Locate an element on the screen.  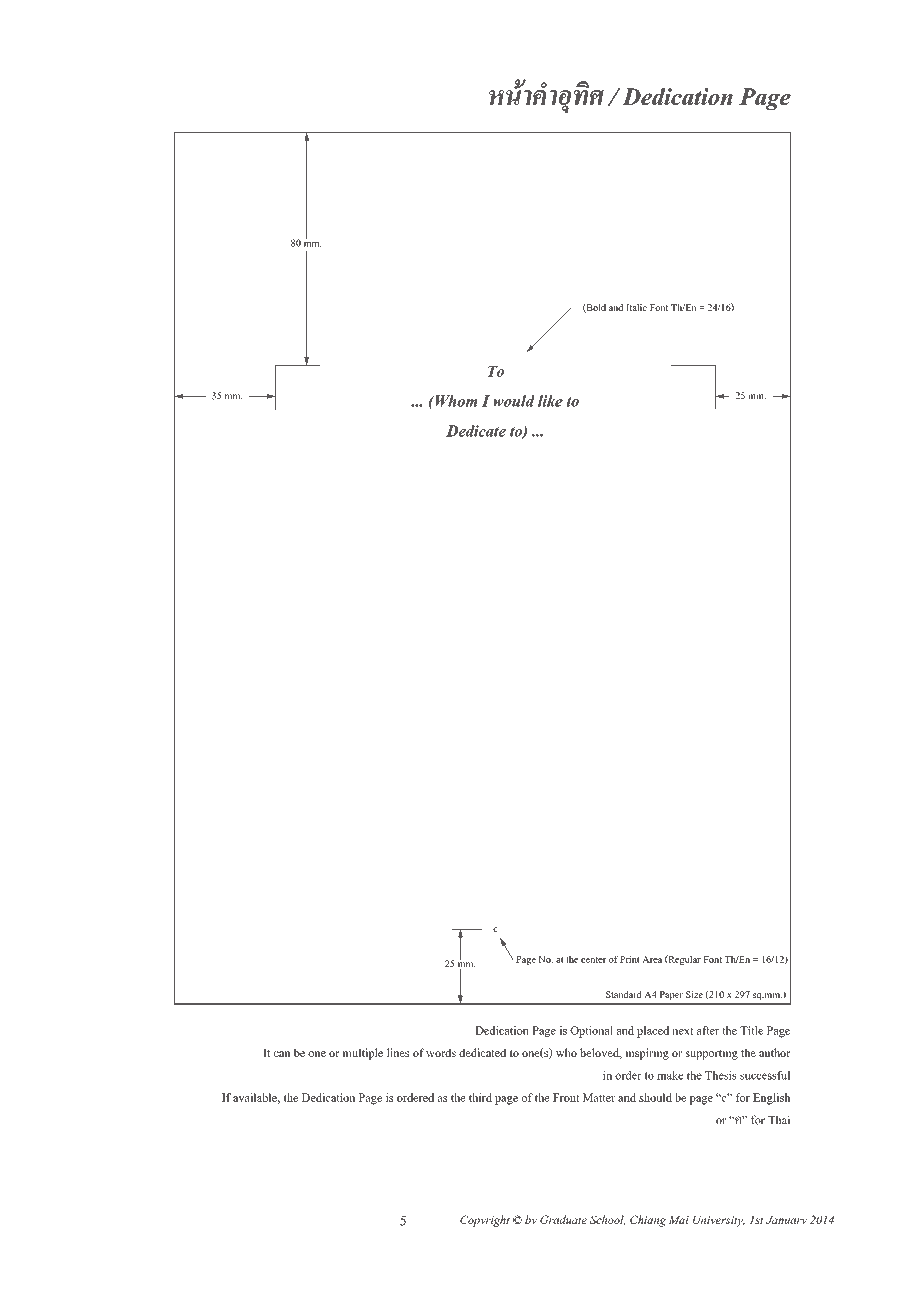
Area is located at coordinates (652, 959).
